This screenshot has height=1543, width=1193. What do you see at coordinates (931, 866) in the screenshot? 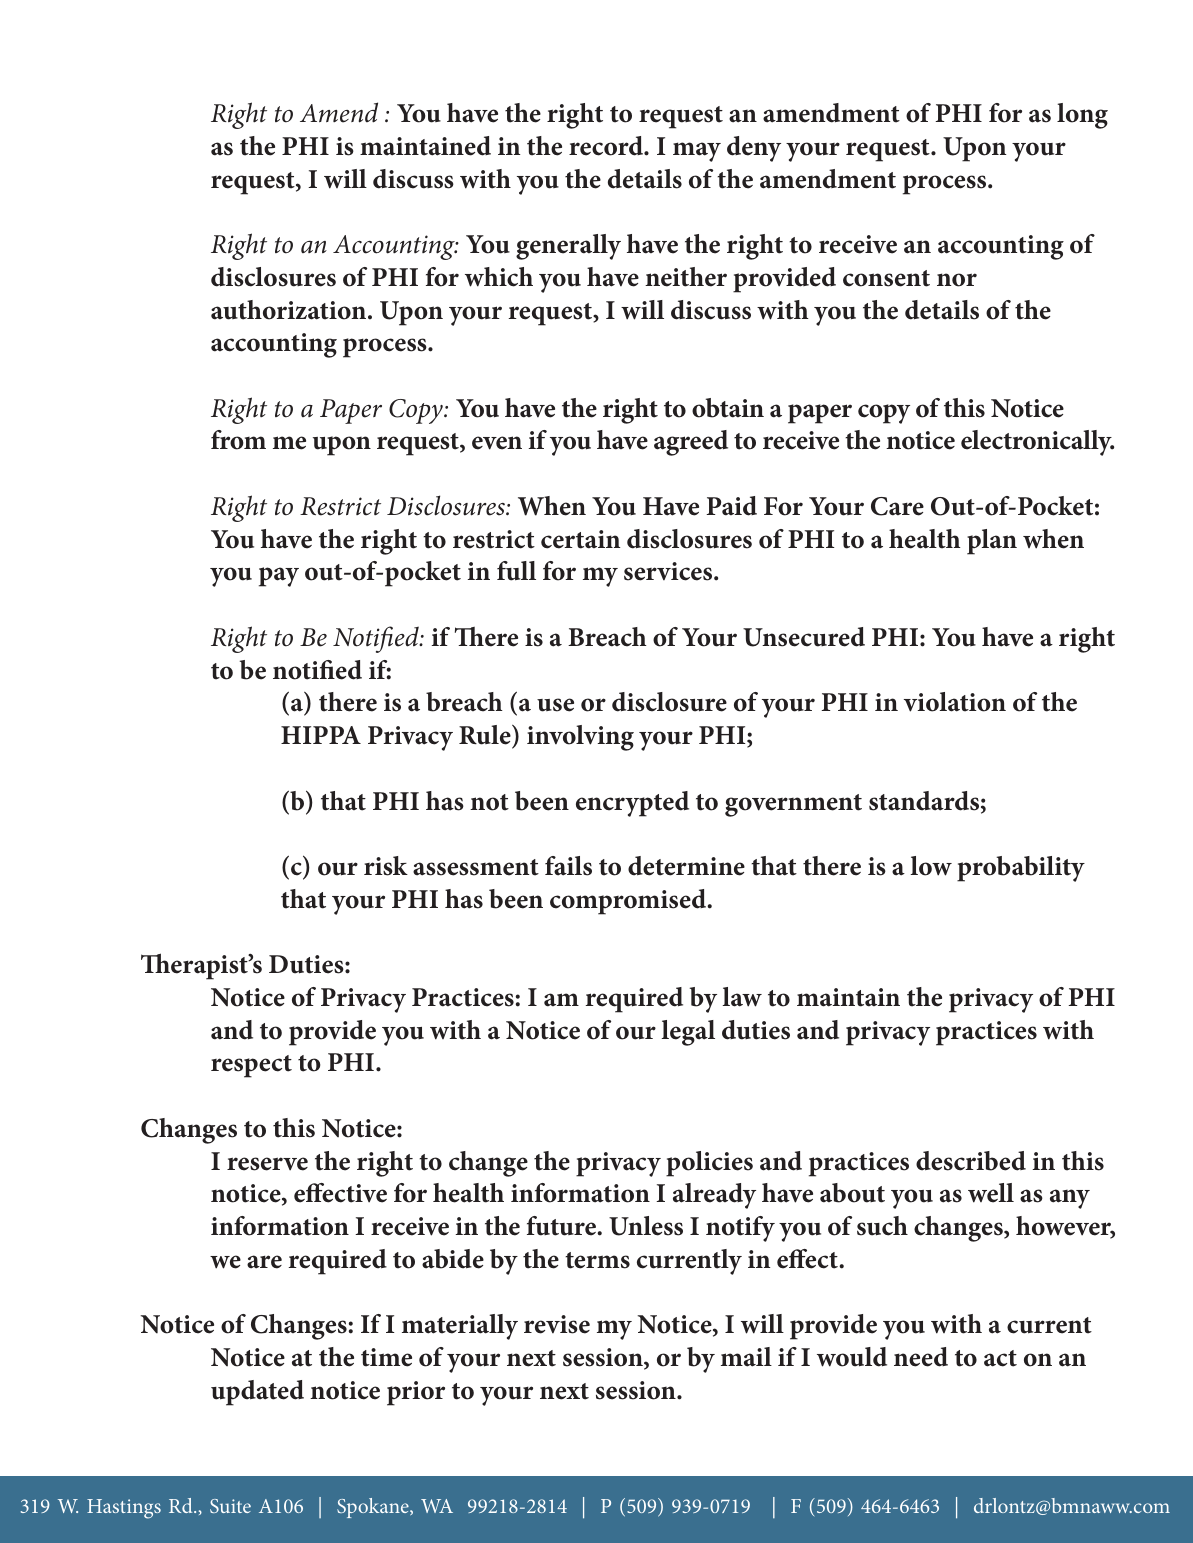
I see `low` at bounding box center [931, 866].
